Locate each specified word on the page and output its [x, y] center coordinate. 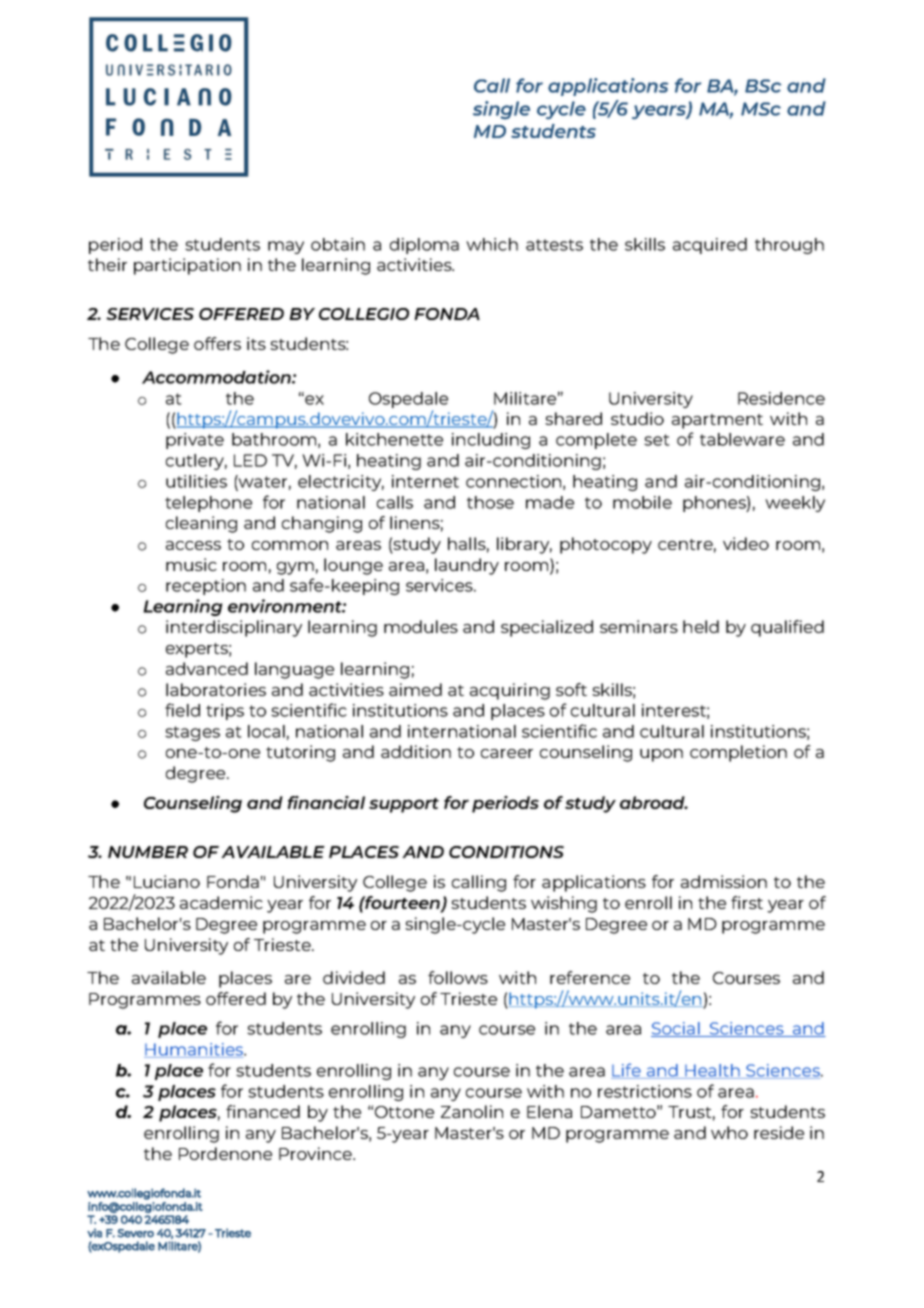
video [746, 543]
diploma [424, 246]
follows [458, 977]
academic [221, 902]
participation [187, 266]
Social [676, 1029]
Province [316, 1153]
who [729, 1132]
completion [738, 753]
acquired [710, 246]
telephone [208, 504]
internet [425, 481]
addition [416, 751]
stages [192, 733]
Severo [135, 1233]
